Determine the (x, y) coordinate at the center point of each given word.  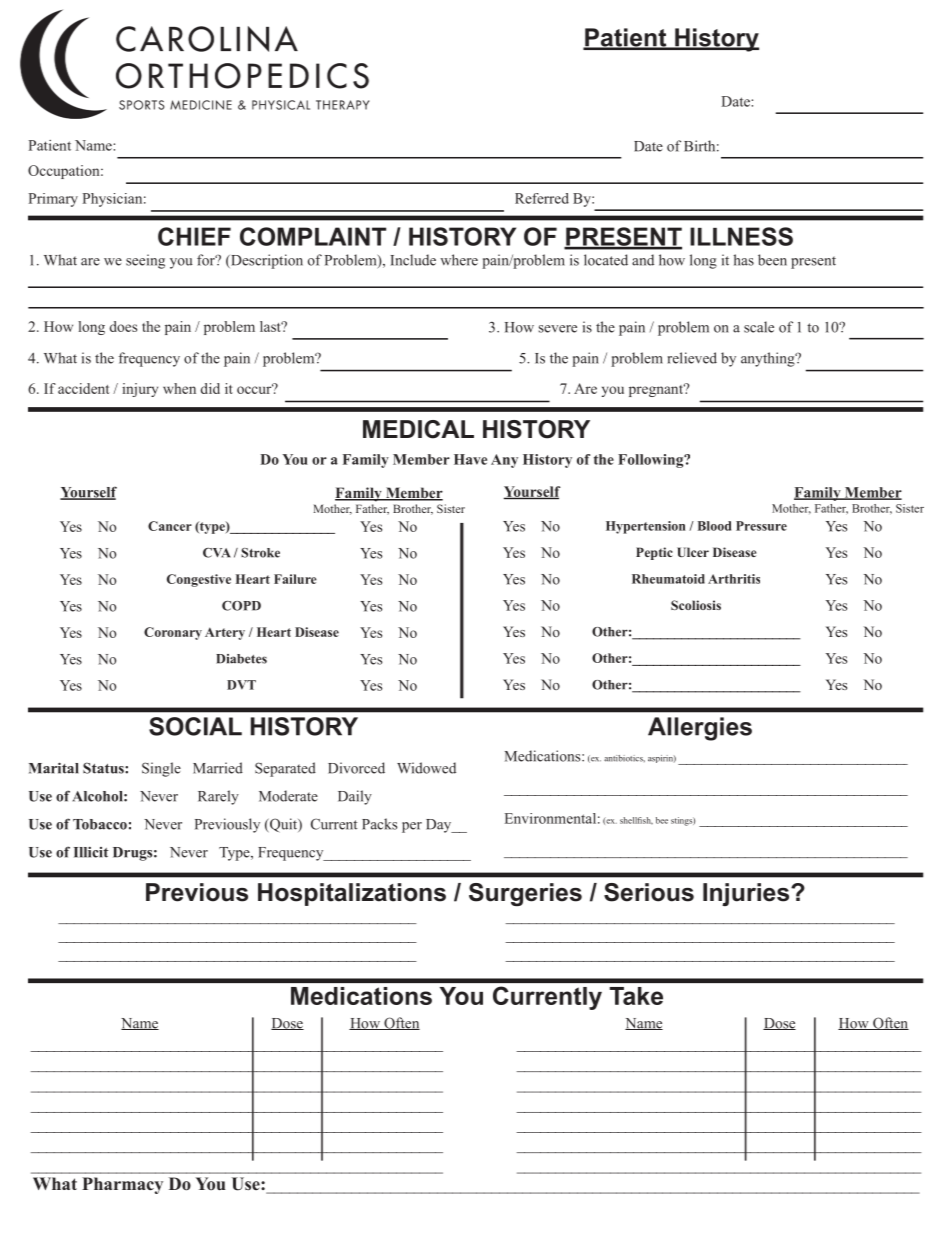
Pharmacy (122, 1185)
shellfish (636, 820)
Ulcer (693, 552)
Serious (649, 892)
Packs (379, 824)
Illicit (91, 852)
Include (413, 260)
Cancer (170, 526)
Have (470, 459)
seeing (145, 261)
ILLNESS (741, 236)
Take (636, 996)
